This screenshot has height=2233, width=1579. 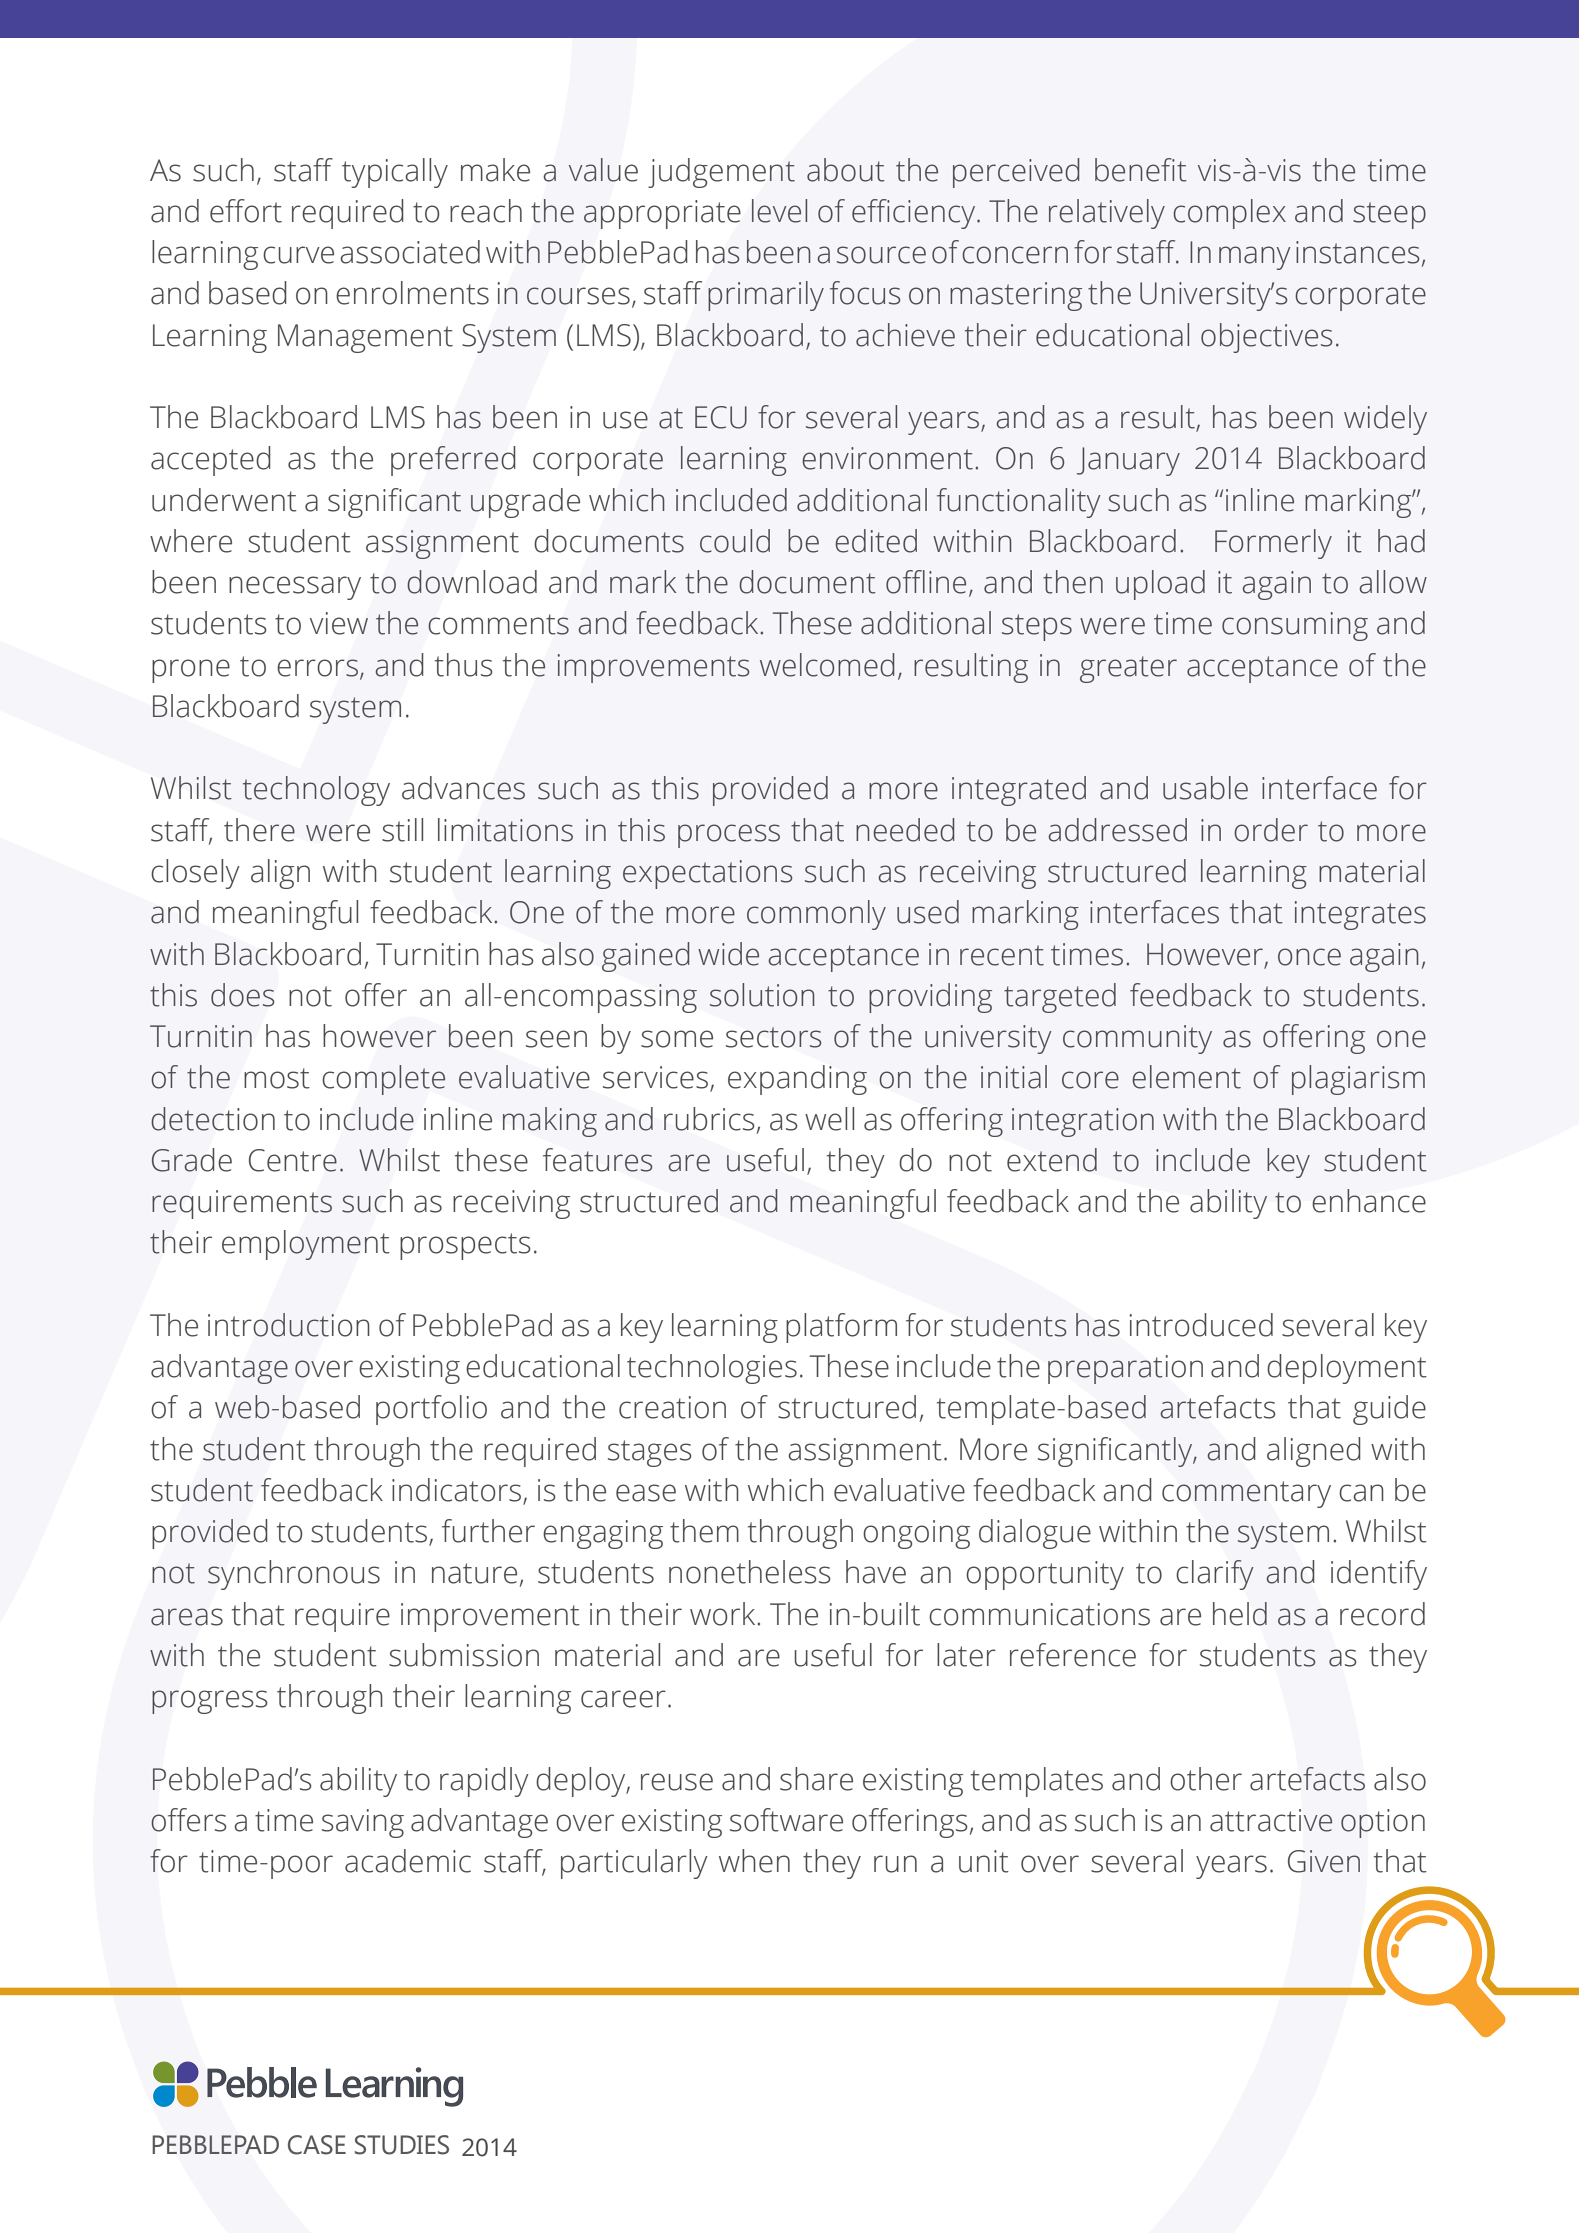 What do you see at coordinates (1229, 214) in the screenshot?
I see `complex` at bounding box center [1229, 214].
